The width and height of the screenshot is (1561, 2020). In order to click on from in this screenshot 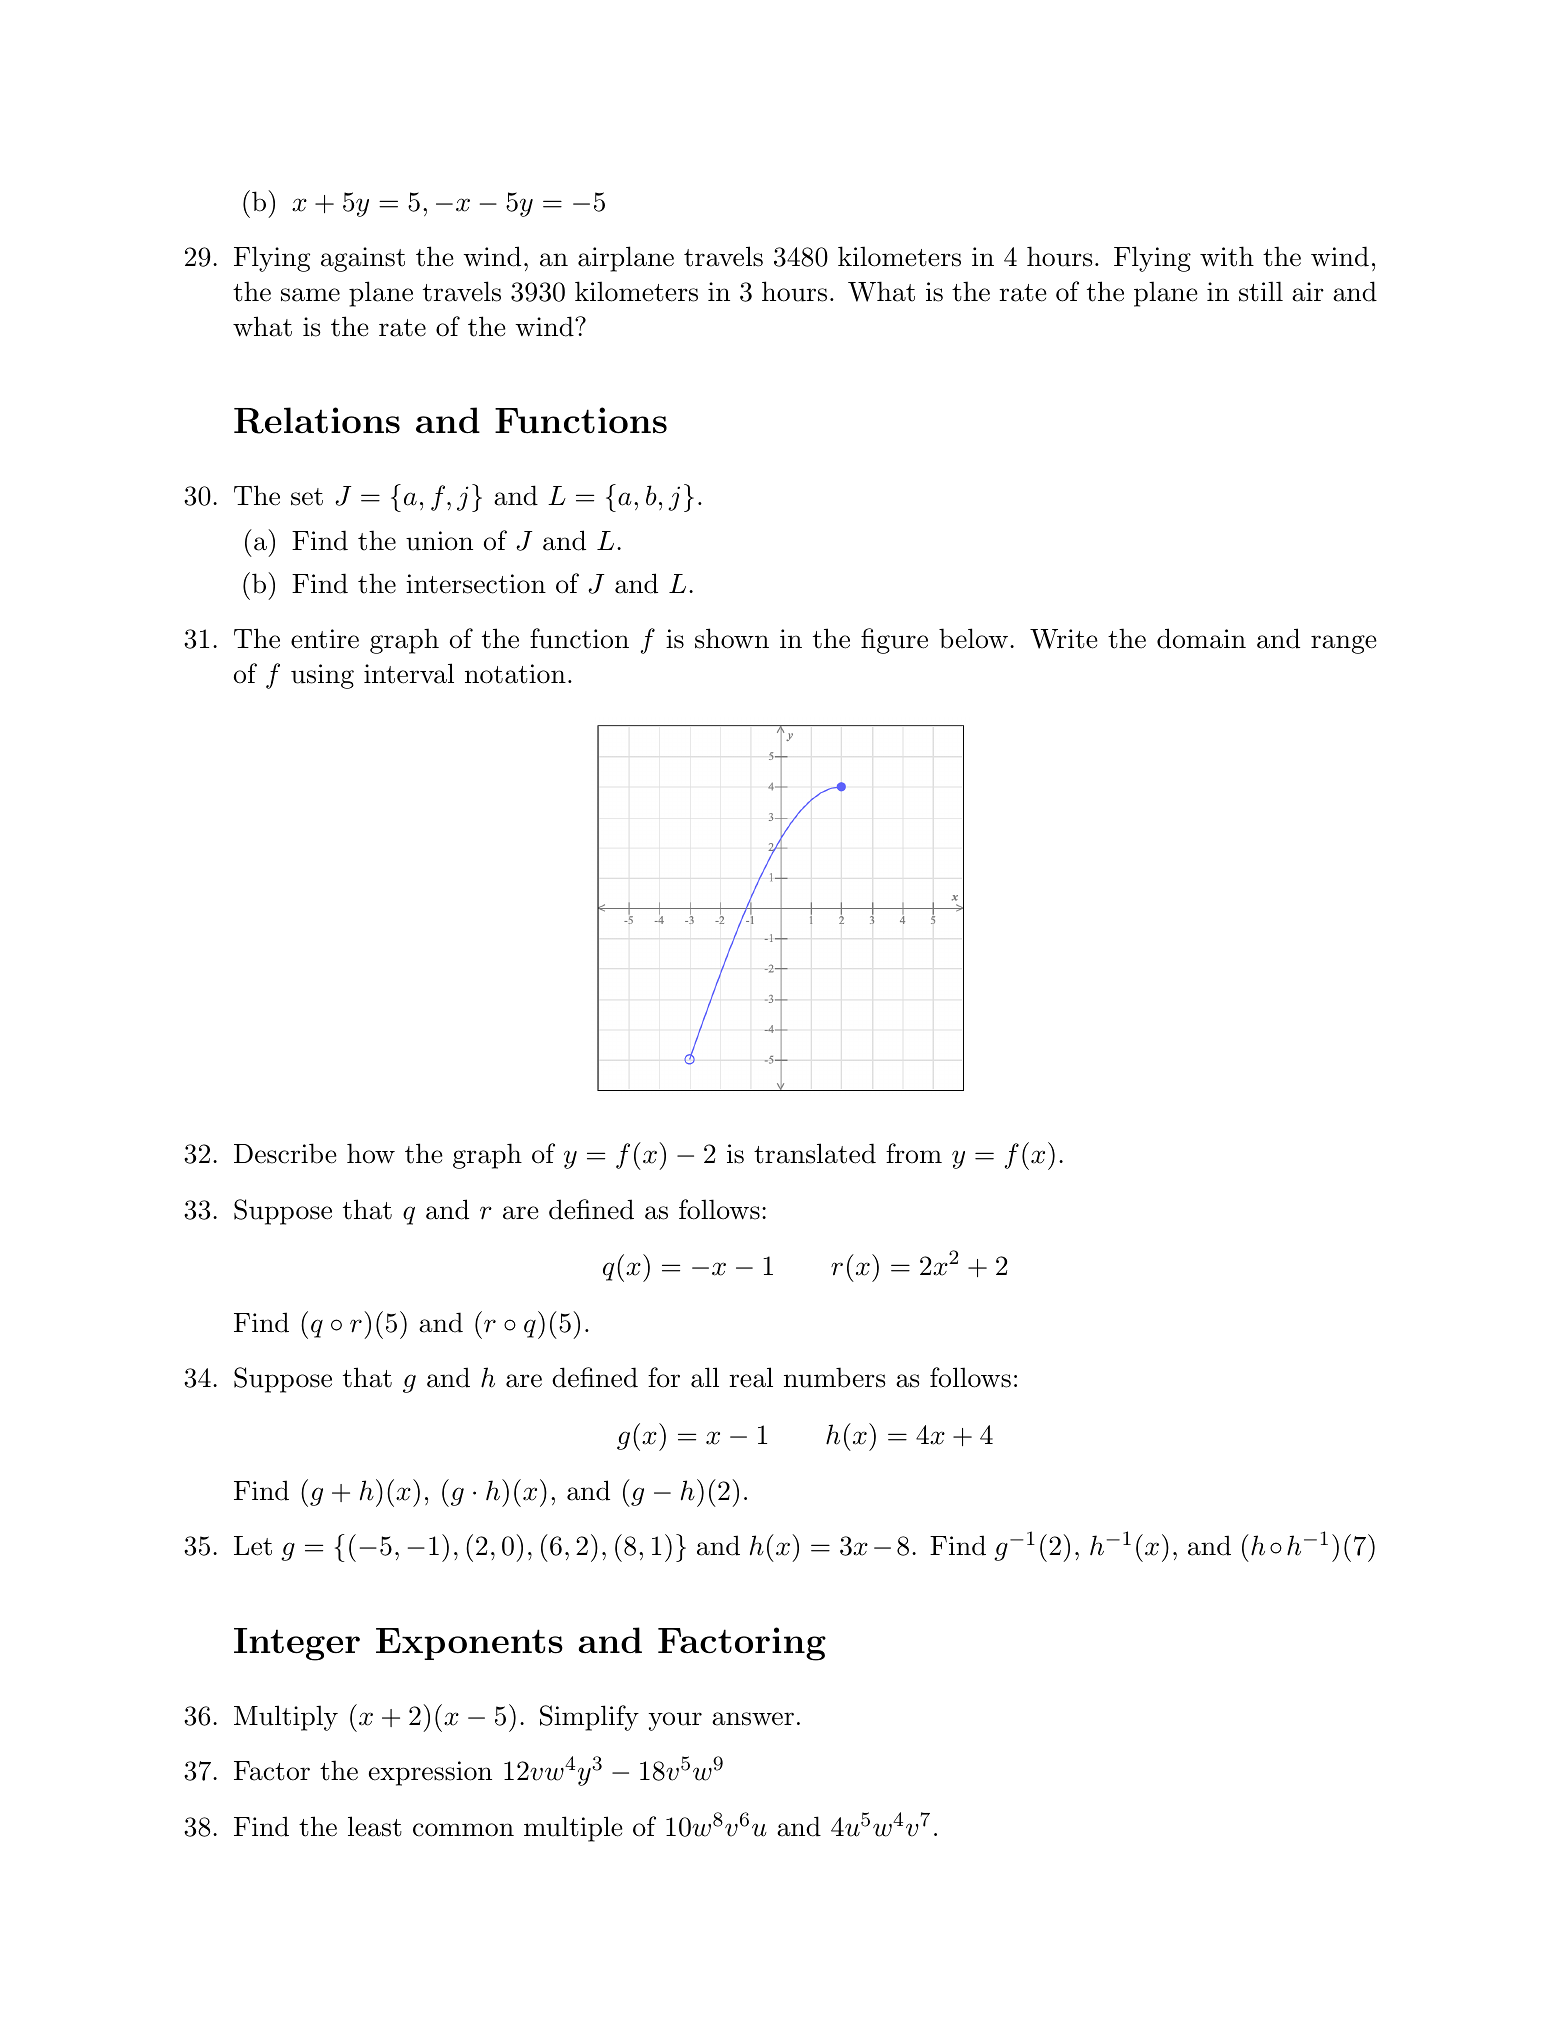, I will do `click(914, 1153)`.
